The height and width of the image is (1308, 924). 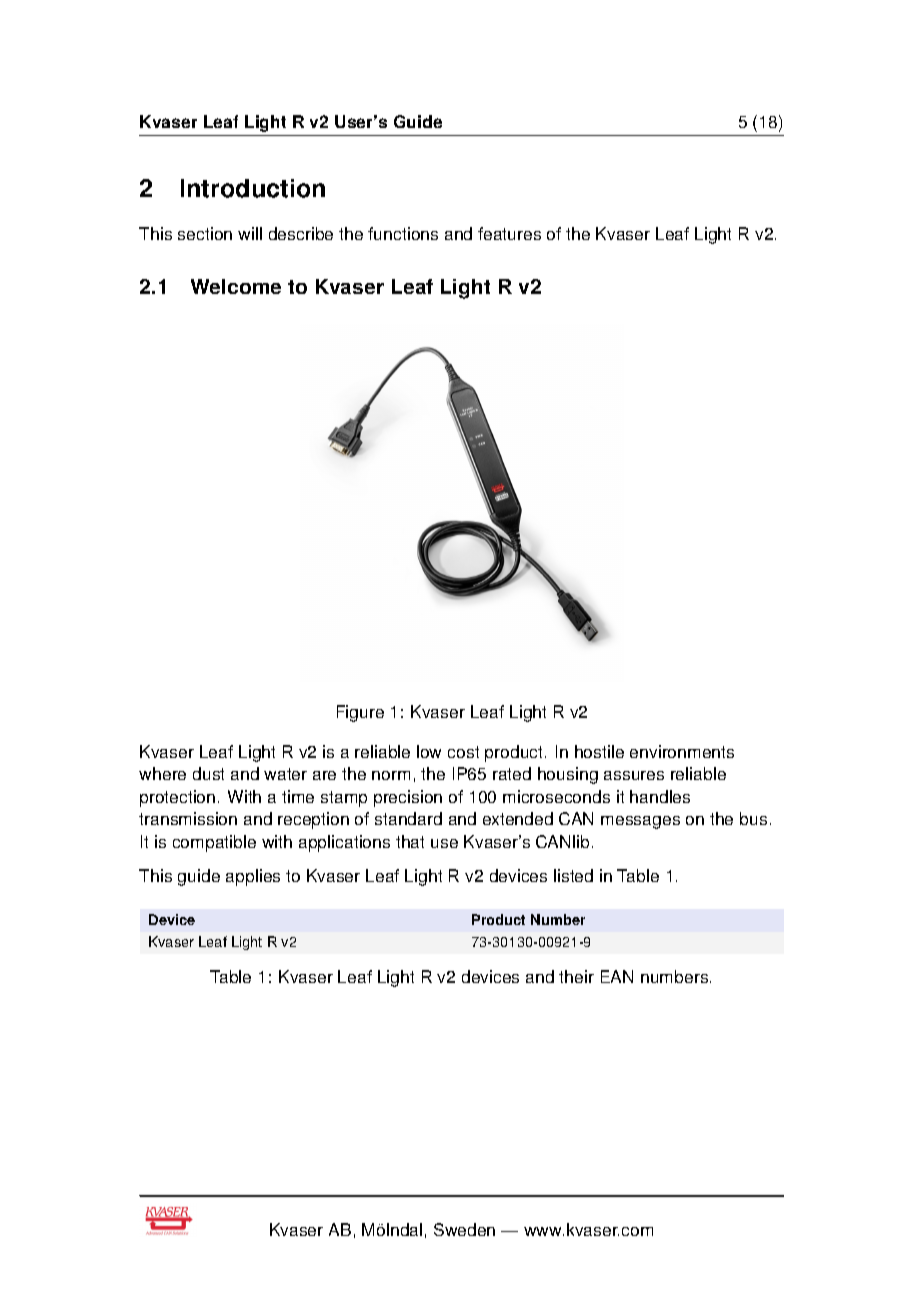 I want to click on cost, so click(x=463, y=752).
